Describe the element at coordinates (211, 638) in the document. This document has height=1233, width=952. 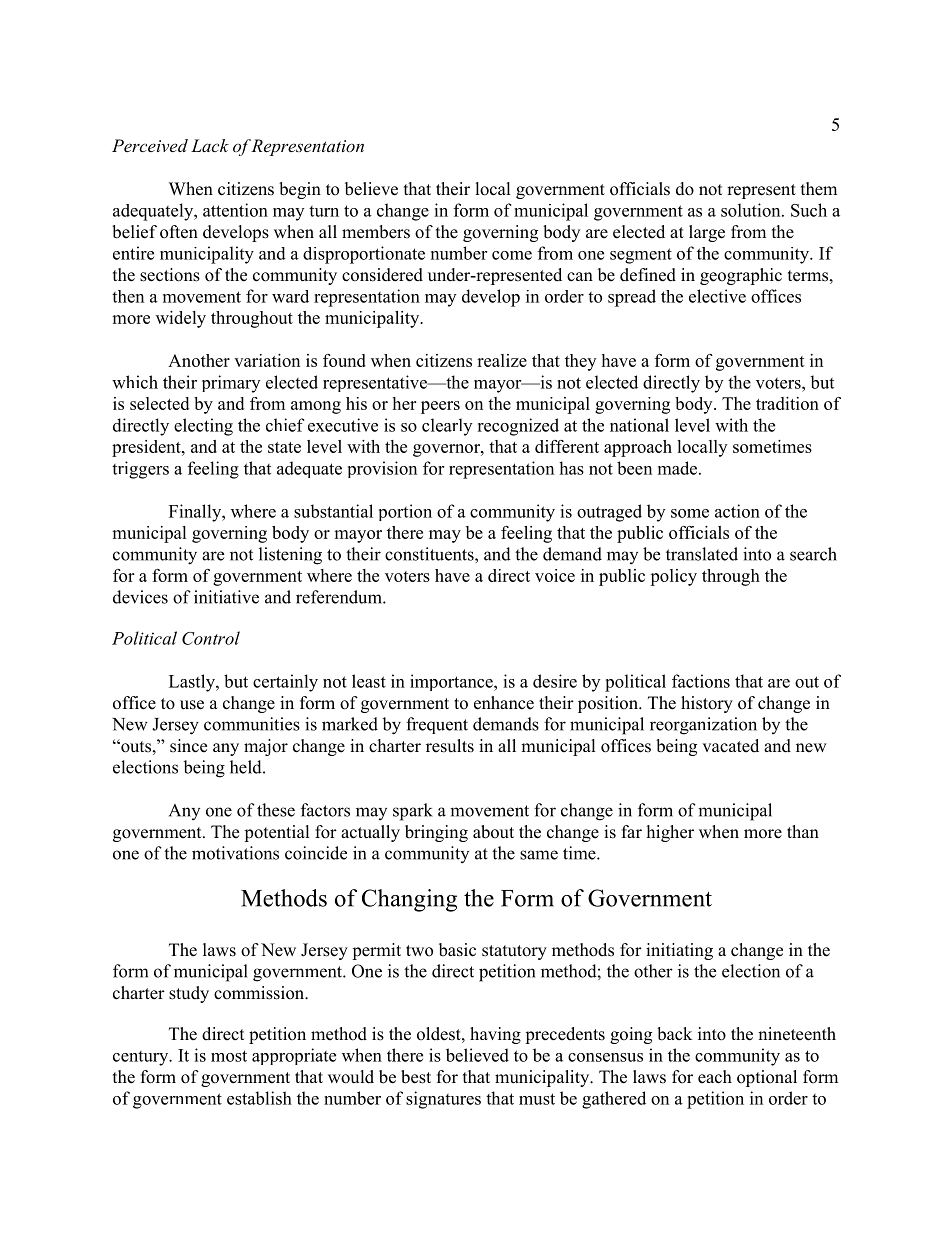
I see `Control` at that location.
